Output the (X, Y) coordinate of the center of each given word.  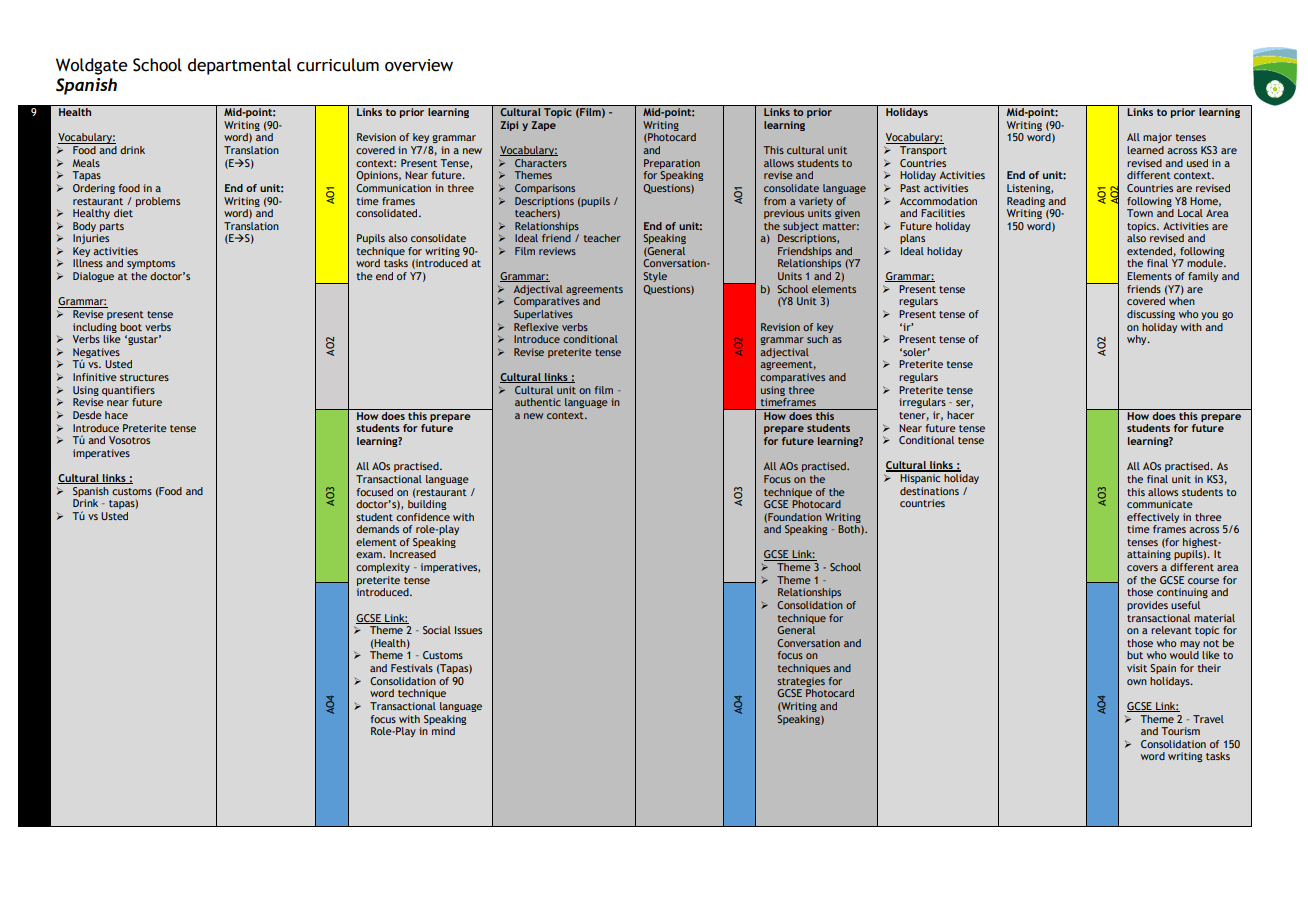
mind (443, 731)
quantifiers (128, 391)
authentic (538, 402)
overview (419, 65)
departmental (239, 66)
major (1157, 138)
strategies (801, 682)
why (1138, 340)
